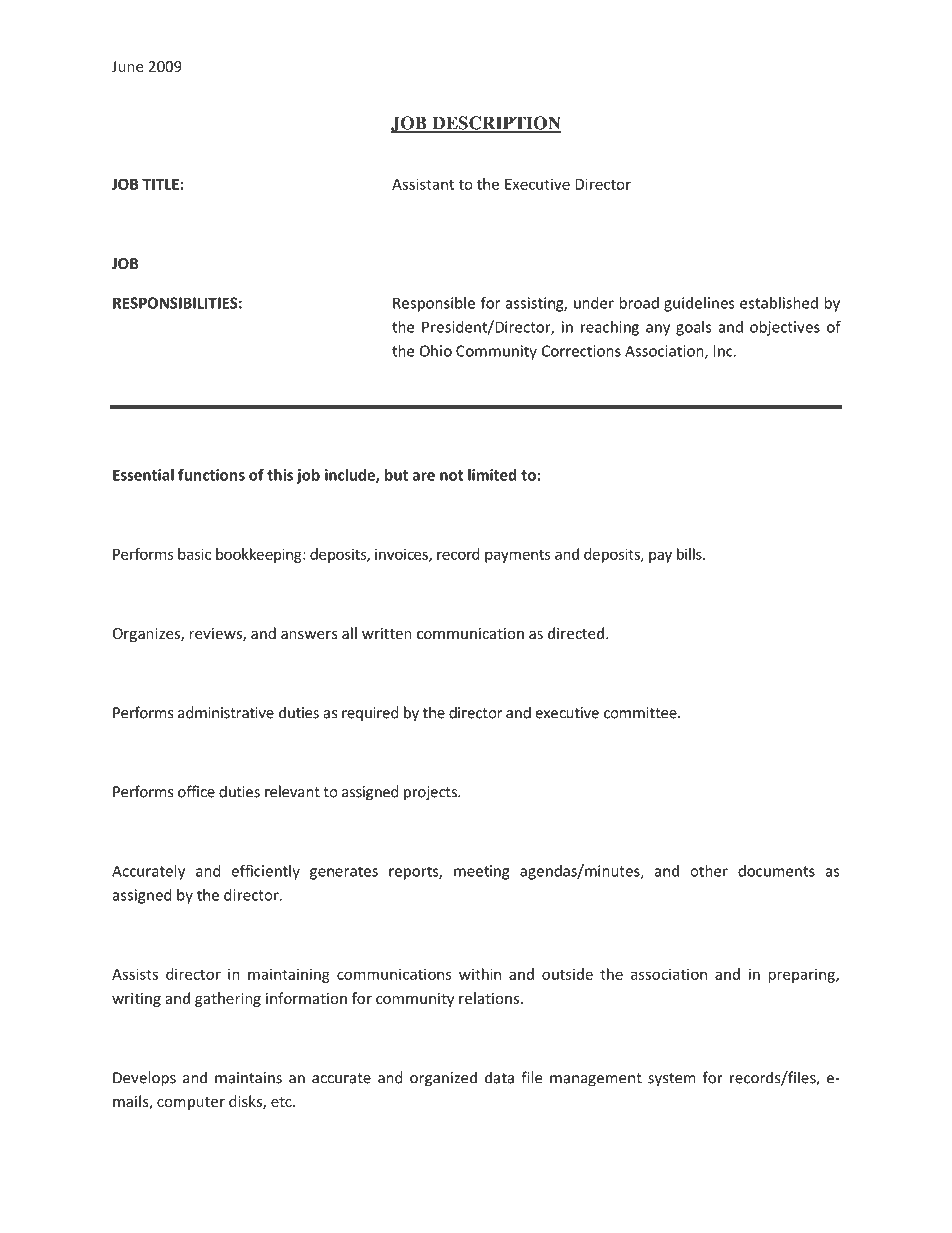  Describe the element at coordinates (518, 556) in the document. I see `payments` at that location.
